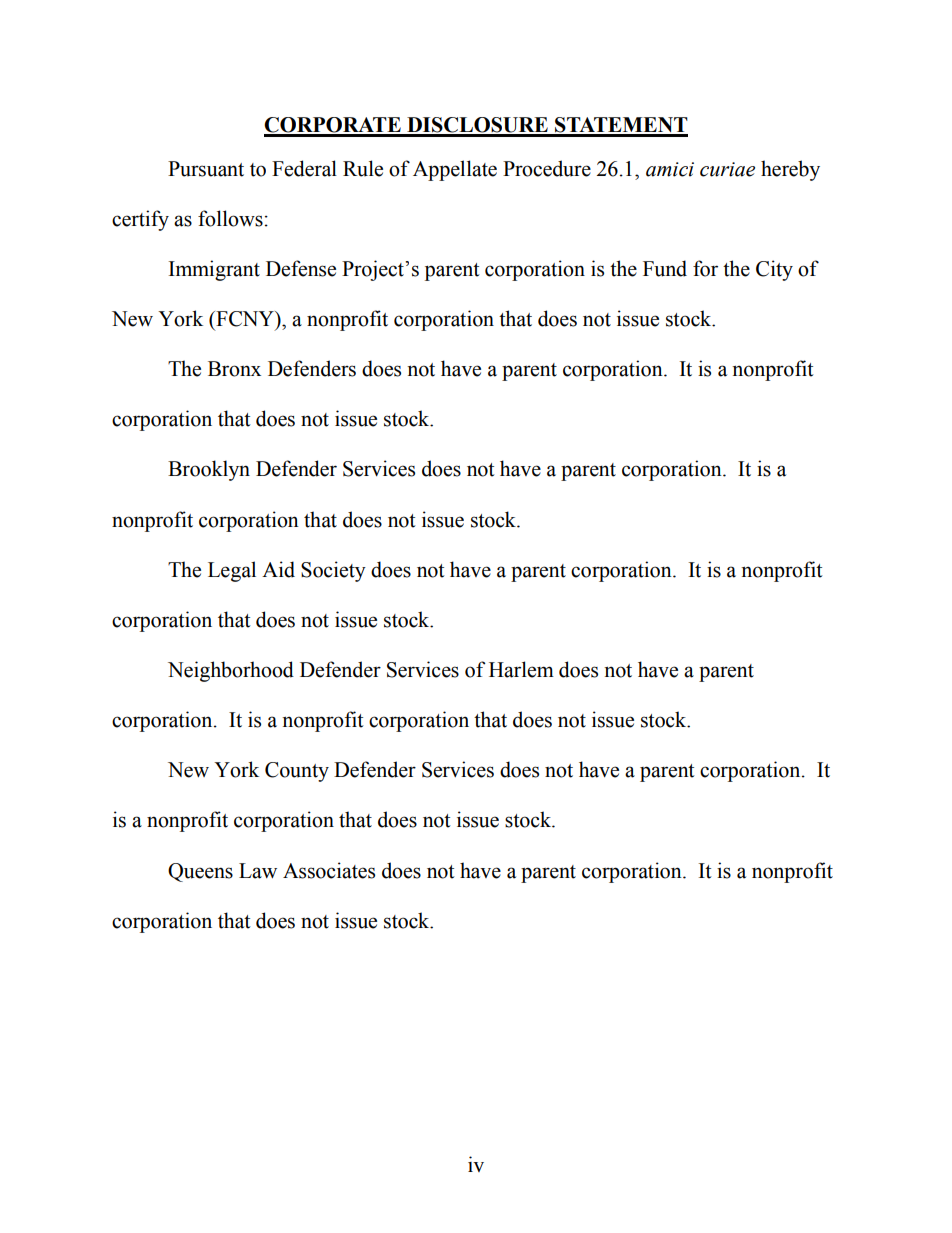 Image resolution: width=952 pixels, height=1233 pixels. What do you see at coordinates (206, 169) in the page?
I see `Pursuant` at bounding box center [206, 169].
